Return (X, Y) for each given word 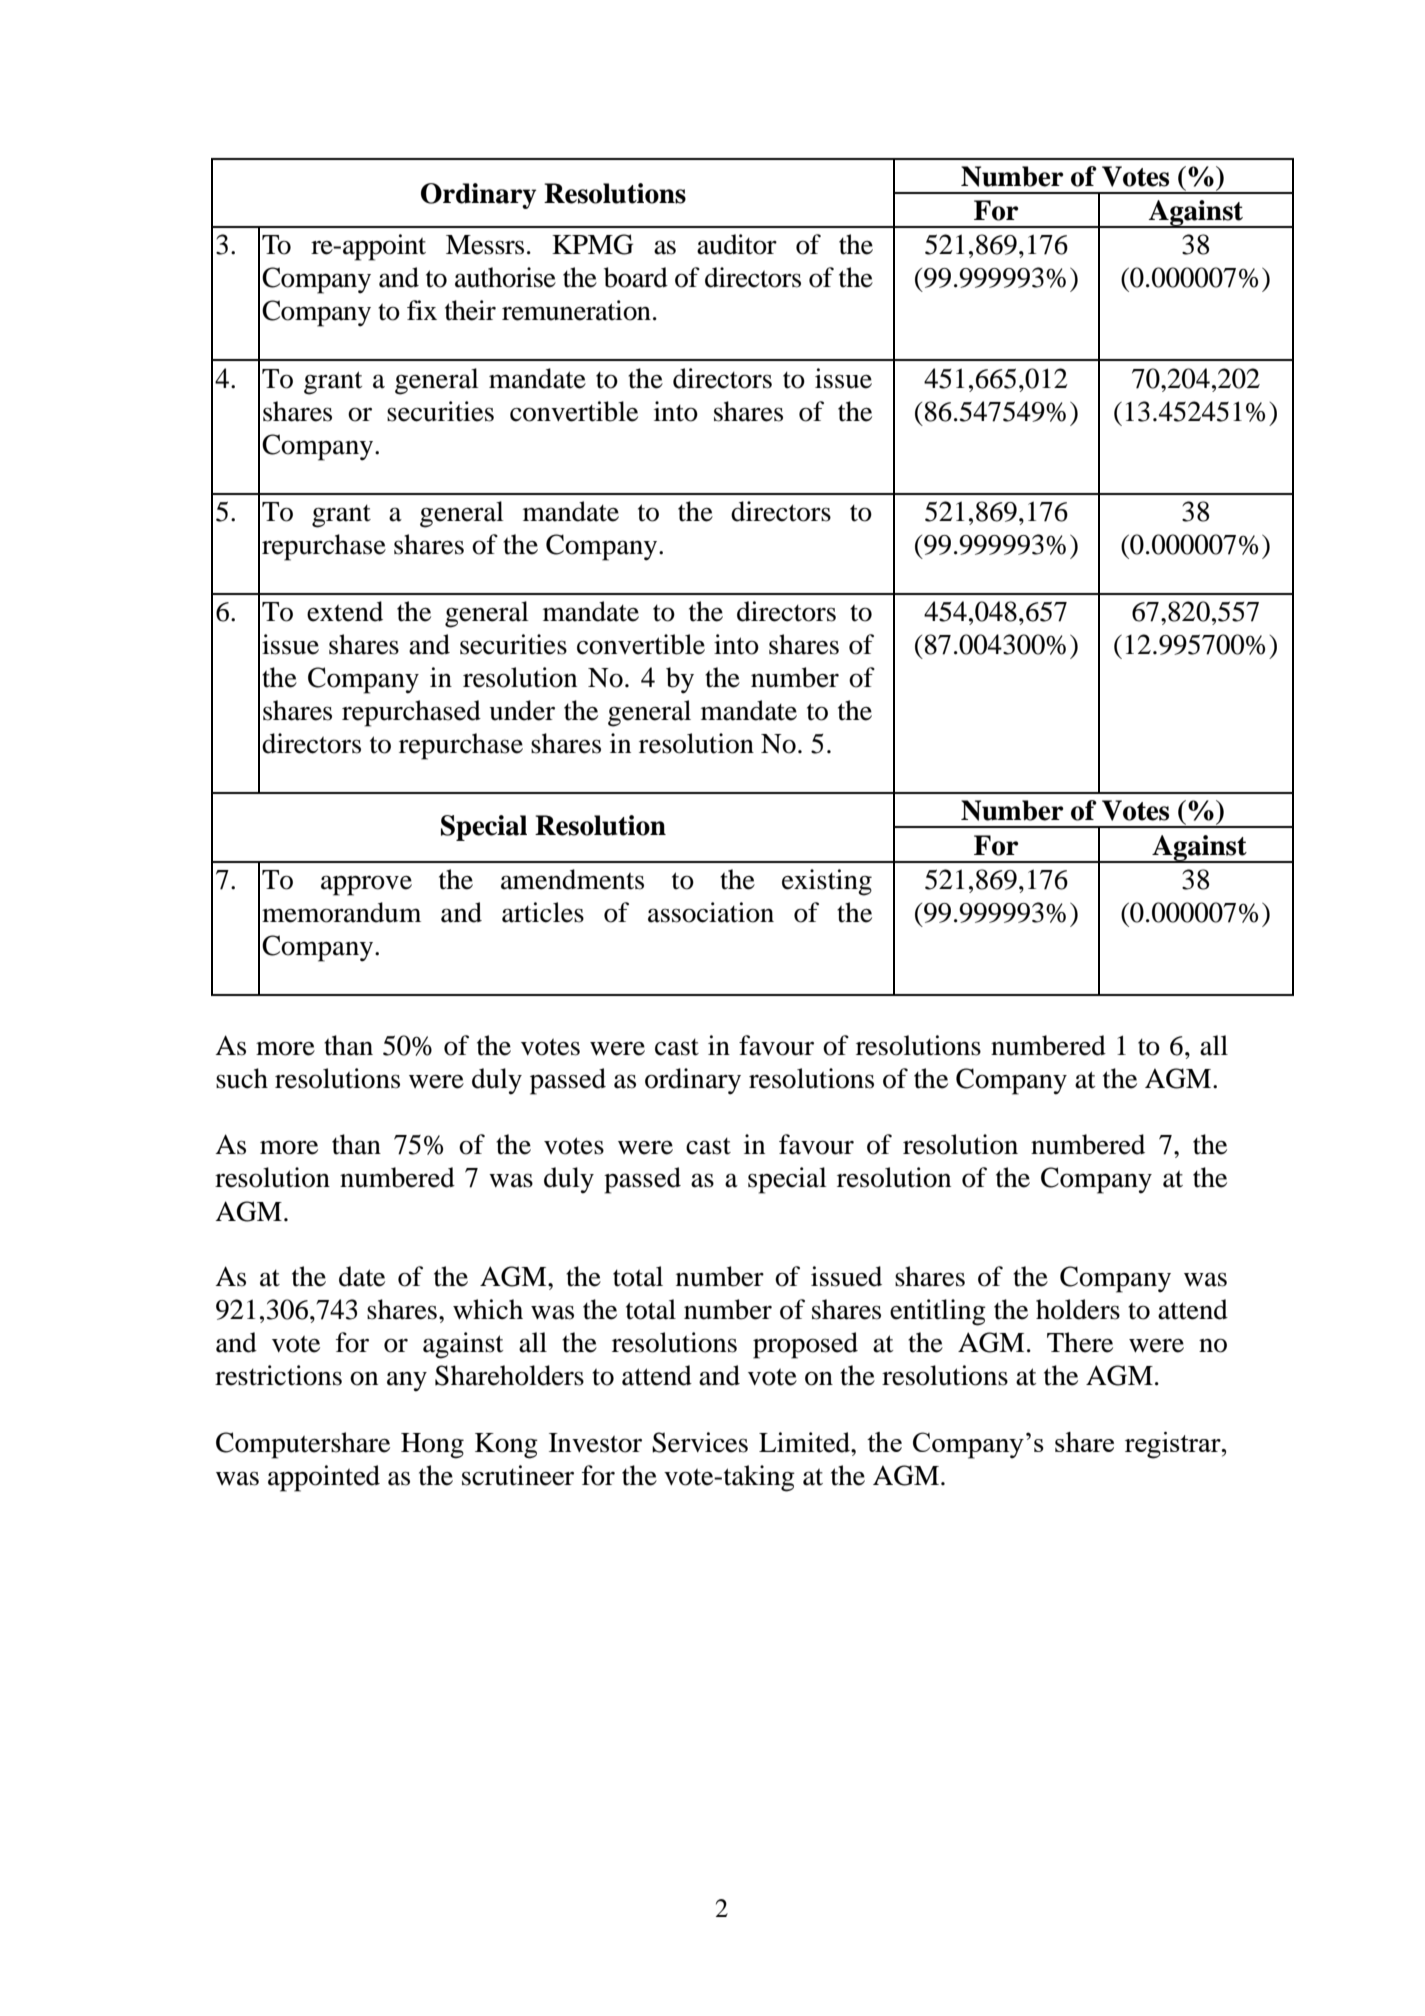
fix (422, 310)
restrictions (278, 1375)
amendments (572, 879)
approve (366, 885)
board (636, 277)
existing (827, 882)
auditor (737, 244)
